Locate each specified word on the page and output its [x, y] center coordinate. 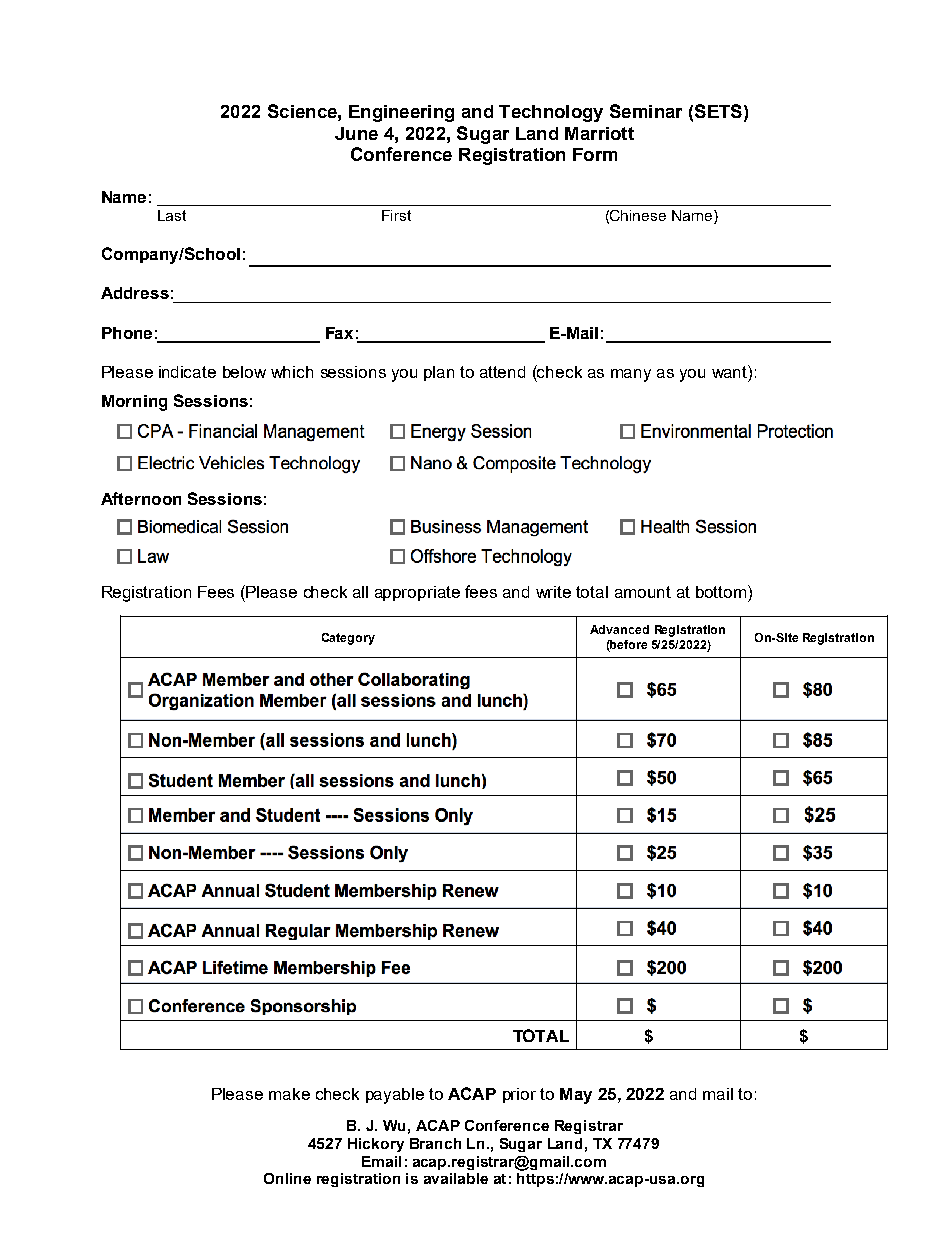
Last [172, 215]
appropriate [417, 593]
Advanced [619, 629]
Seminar [646, 111]
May [576, 1096]
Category [348, 639]
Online [287, 1178]
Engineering [401, 113]
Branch [435, 1143]
